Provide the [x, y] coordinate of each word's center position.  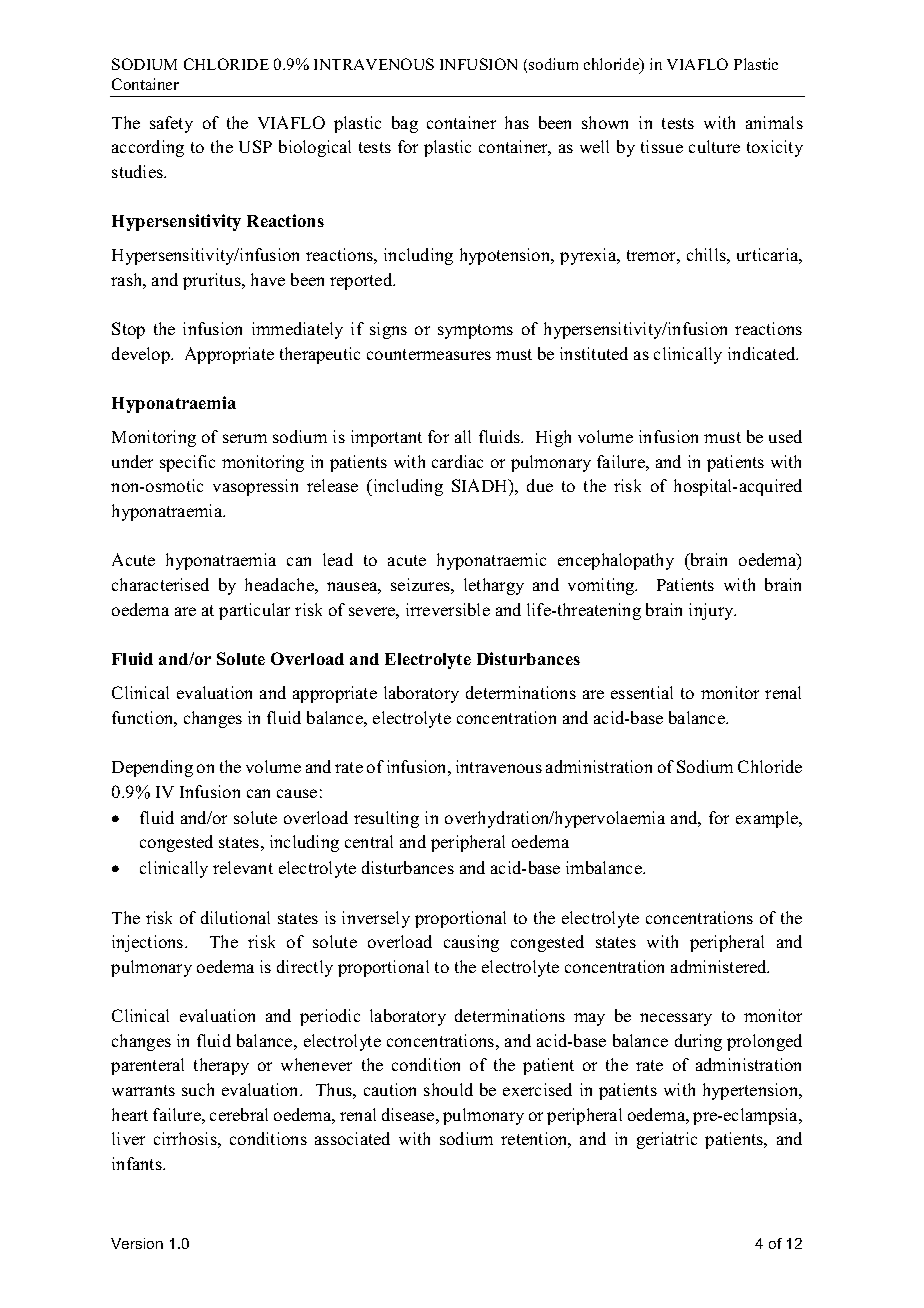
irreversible [448, 609]
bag [405, 124]
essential [642, 692]
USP [255, 146]
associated [352, 1138]
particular [254, 611]
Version [137, 1243]
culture [714, 146]
